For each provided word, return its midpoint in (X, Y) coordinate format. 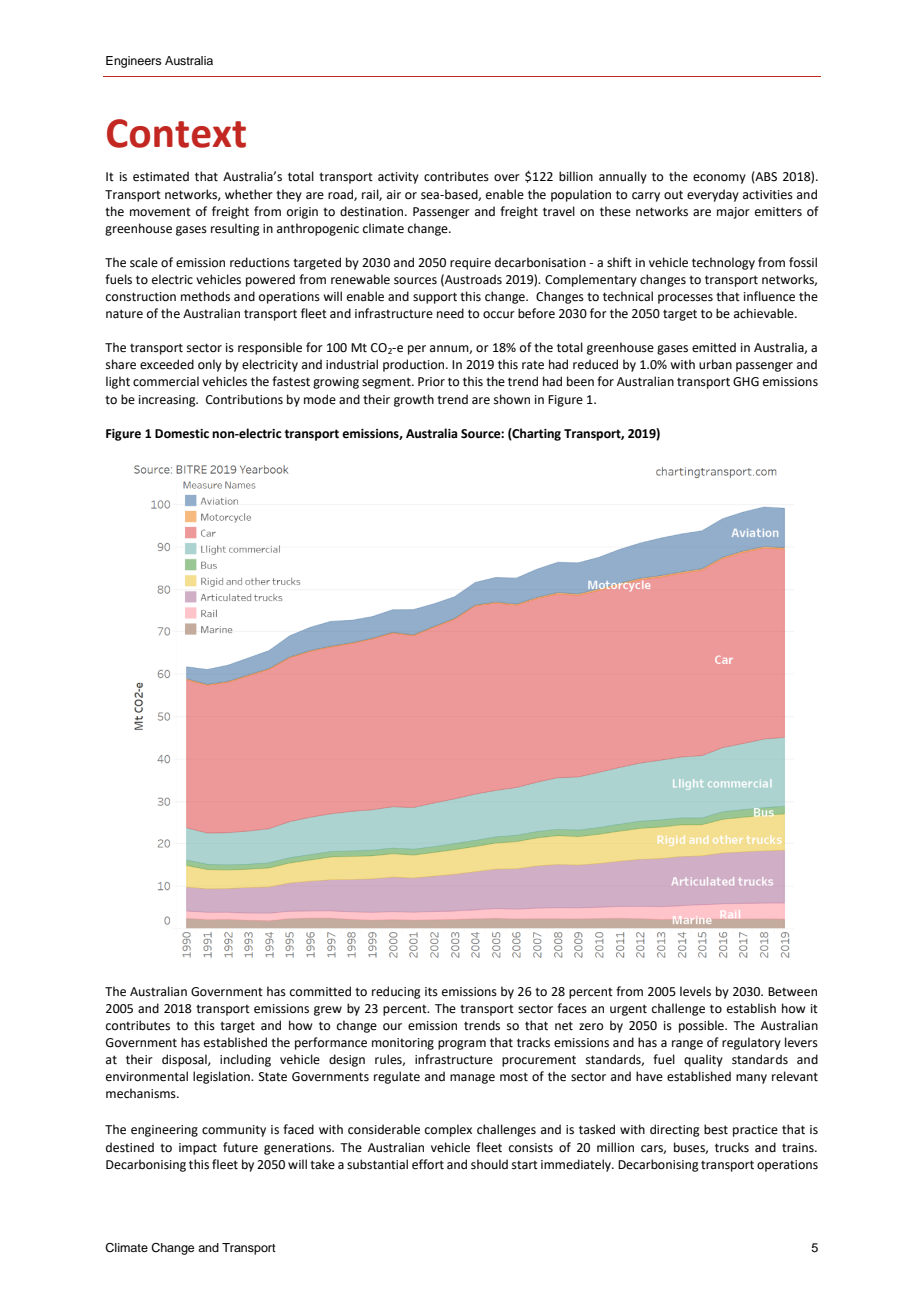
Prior (431, 382)
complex (448, 1130)
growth (414, 400)
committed (320, 991)
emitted (714, 347)
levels (695, 991)
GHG (746, 382)
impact (198, 1149)
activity (398, 178)
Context (176, 133)
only (210, 365)
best (716, 1129)
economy (719, 179)
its (431, 992)
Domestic (182, 434)
